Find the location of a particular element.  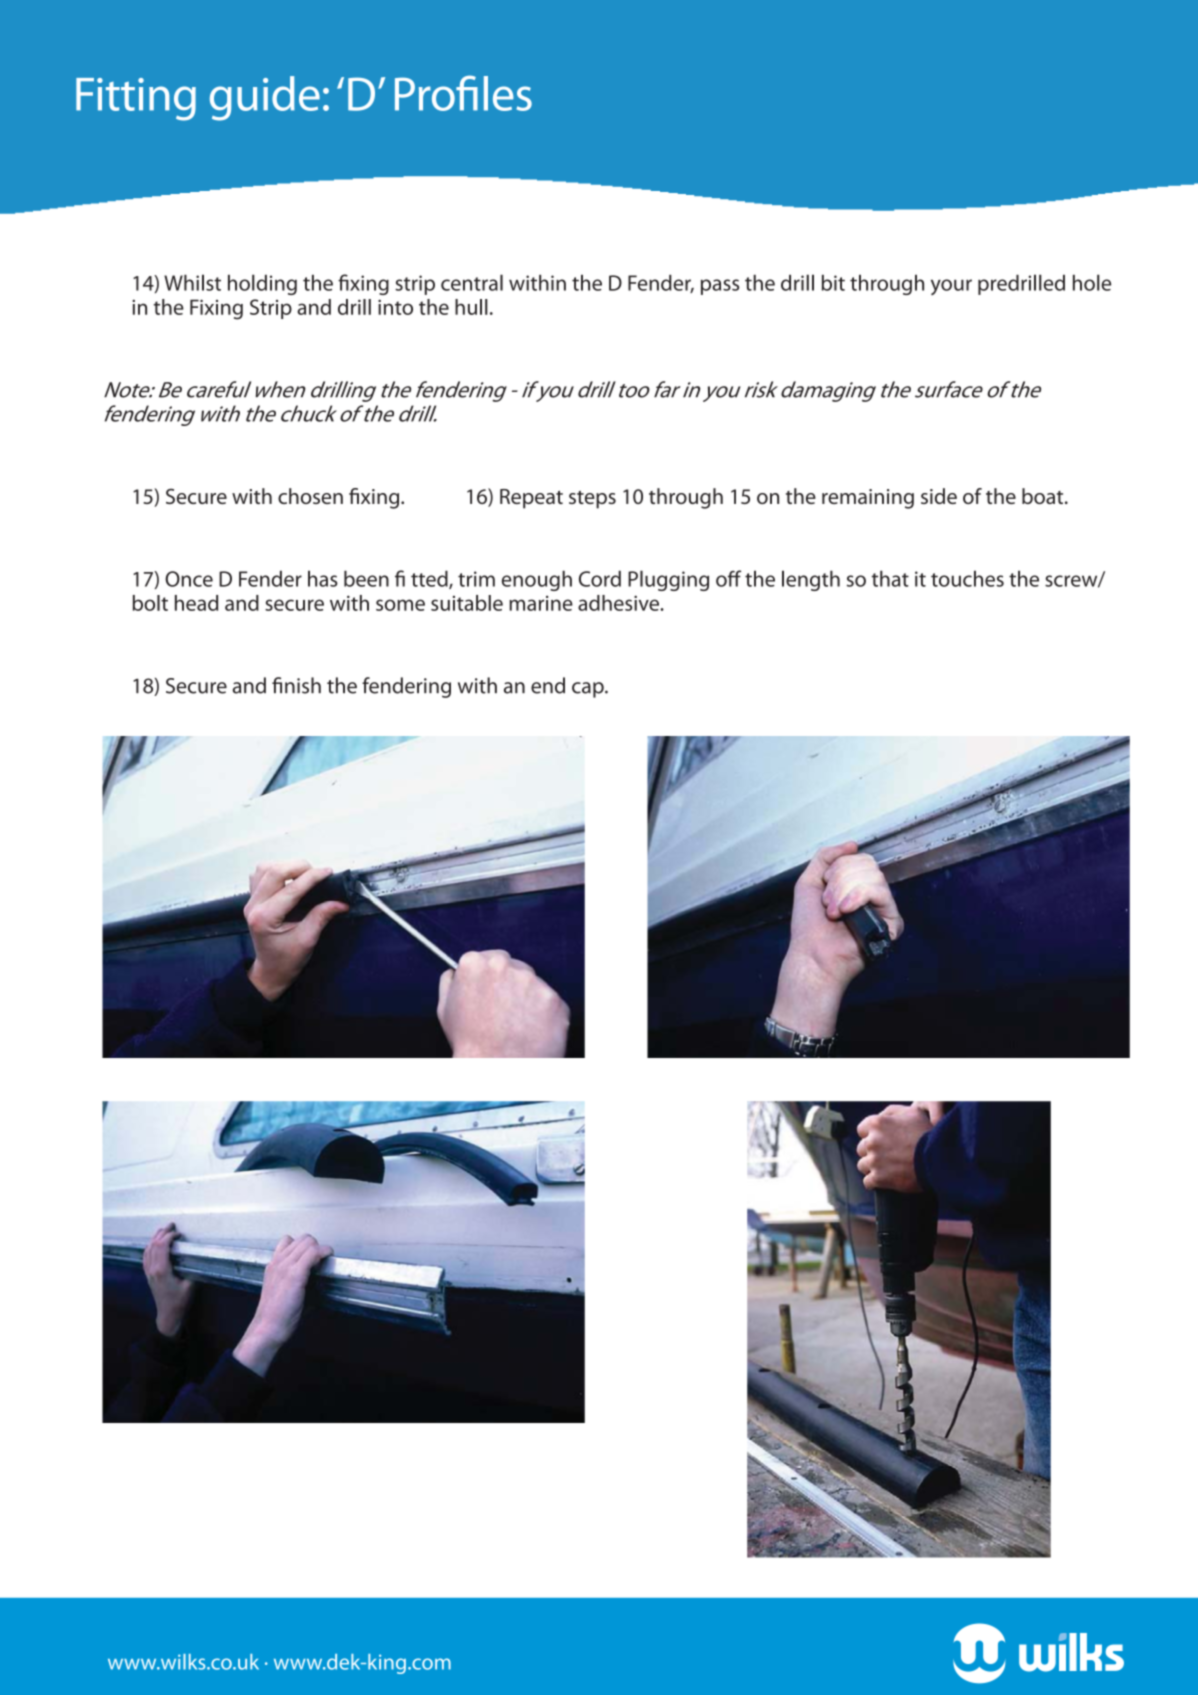

hole is located at coordinates (1092, 282).
